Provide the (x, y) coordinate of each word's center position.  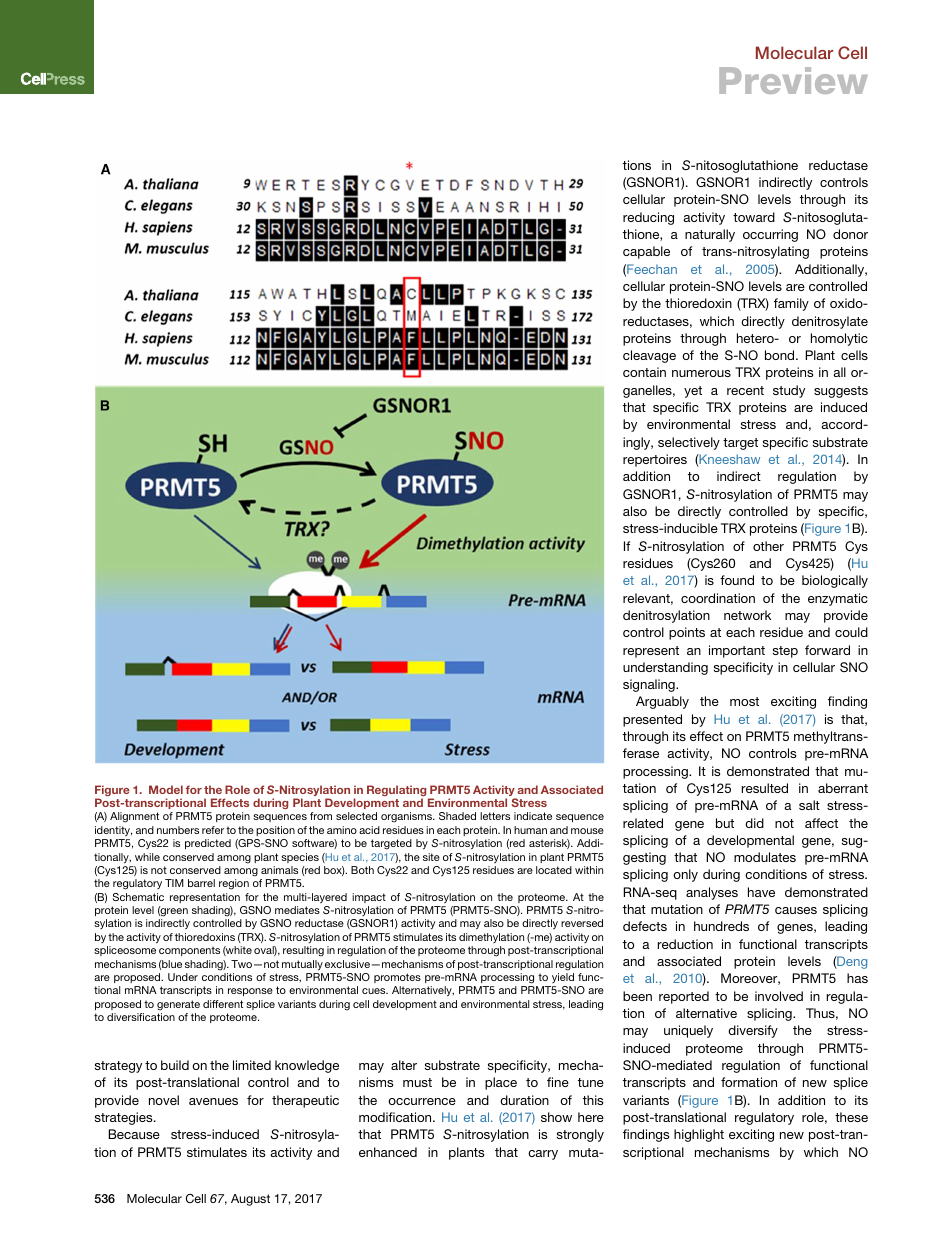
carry (543, 1155)
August (250, 1200)
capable (646, 252)
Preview (793, 80)
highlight (699, 1135)
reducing (648, 218)
